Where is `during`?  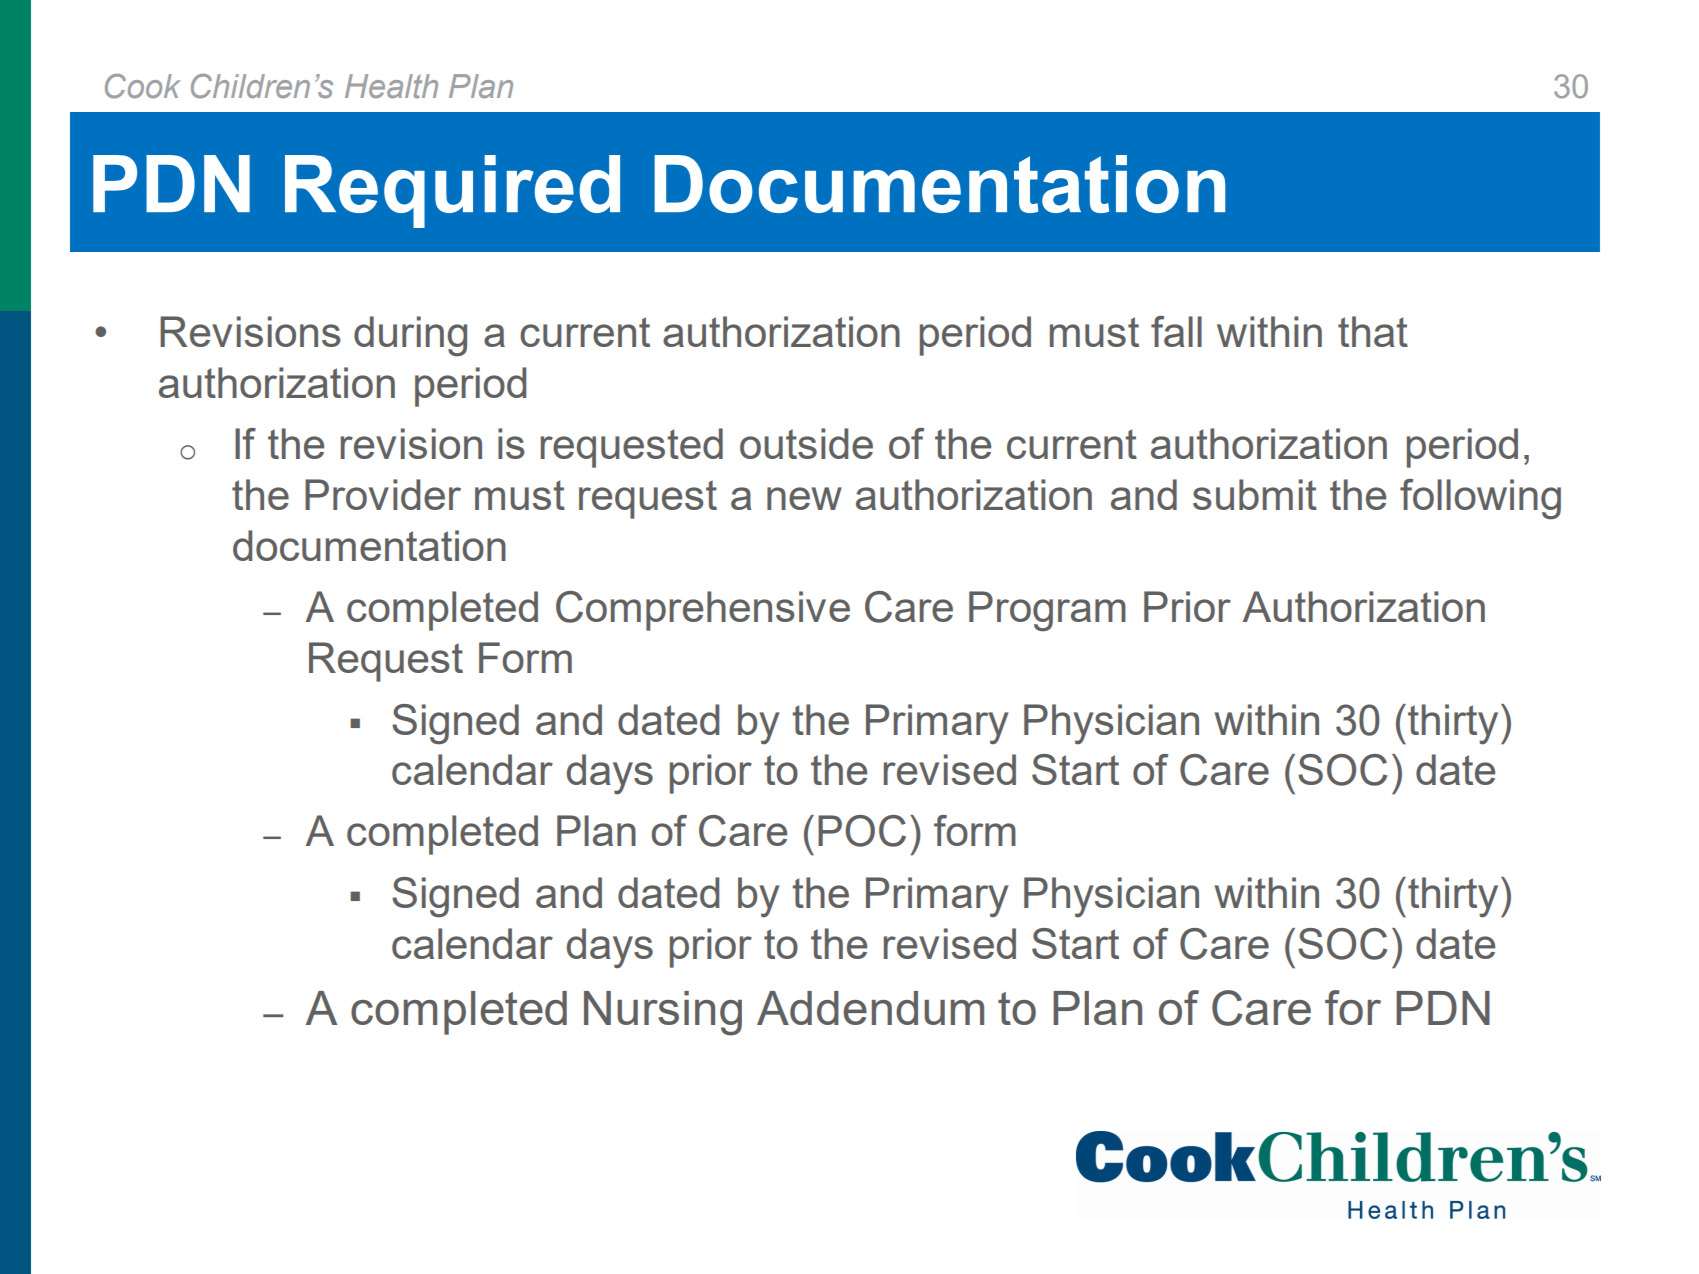 during is located at coordinates (410, 336).
